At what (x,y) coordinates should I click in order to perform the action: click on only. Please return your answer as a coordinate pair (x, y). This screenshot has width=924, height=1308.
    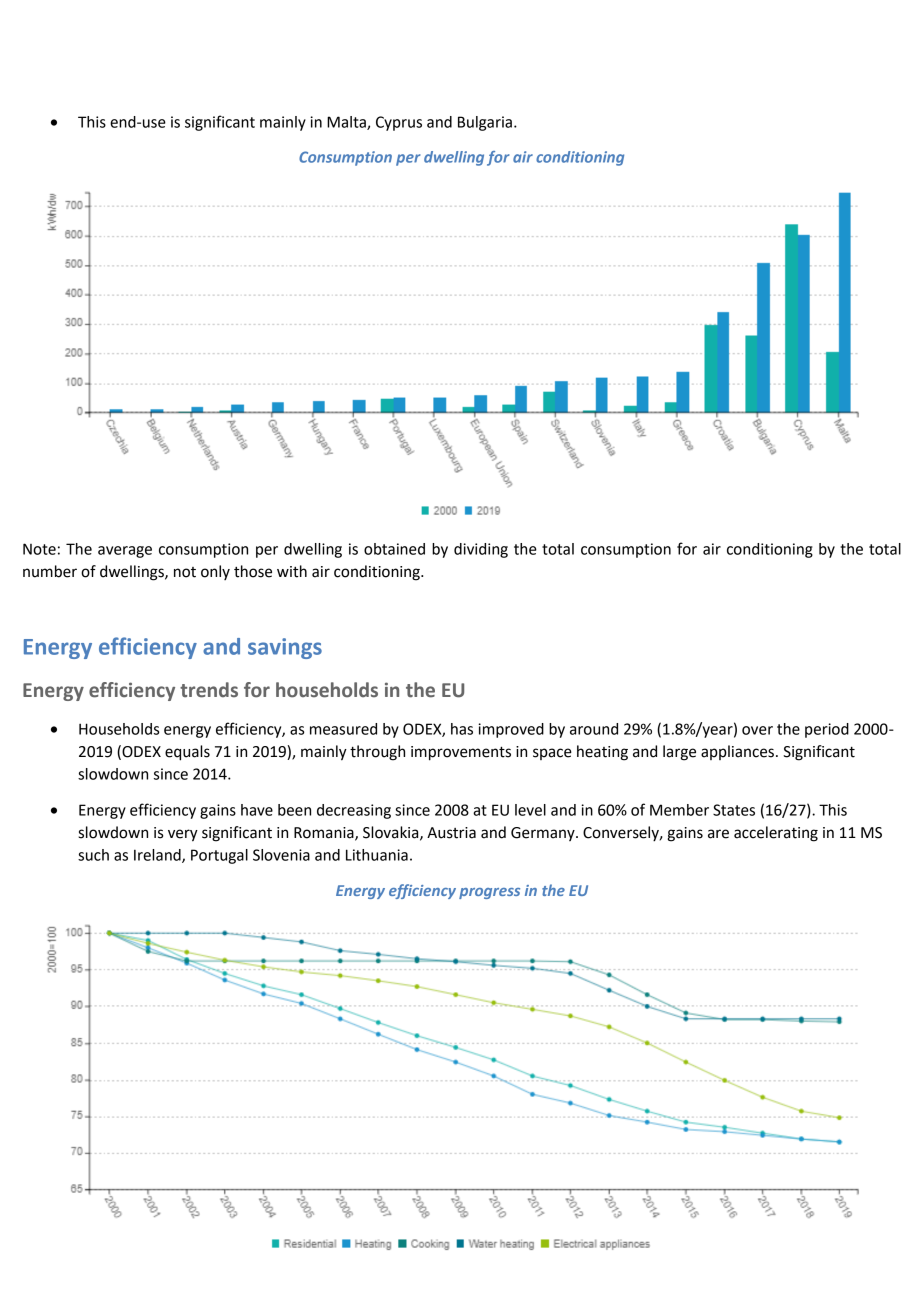
    Looking at the image, I should click on (215, 572).
